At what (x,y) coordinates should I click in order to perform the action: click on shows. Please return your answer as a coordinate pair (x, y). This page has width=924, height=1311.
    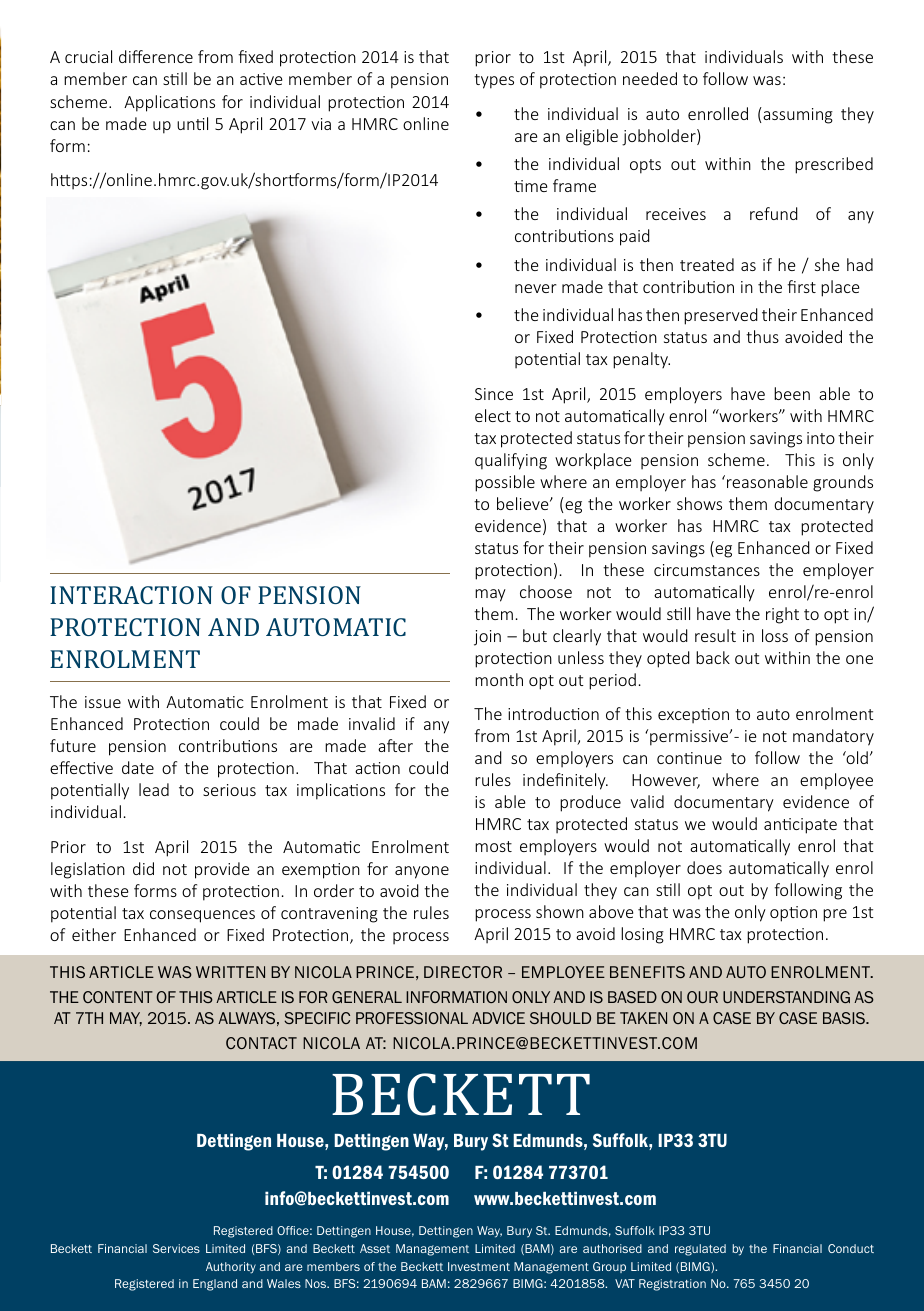
    Looking at the image, I should click on (699, 503).
